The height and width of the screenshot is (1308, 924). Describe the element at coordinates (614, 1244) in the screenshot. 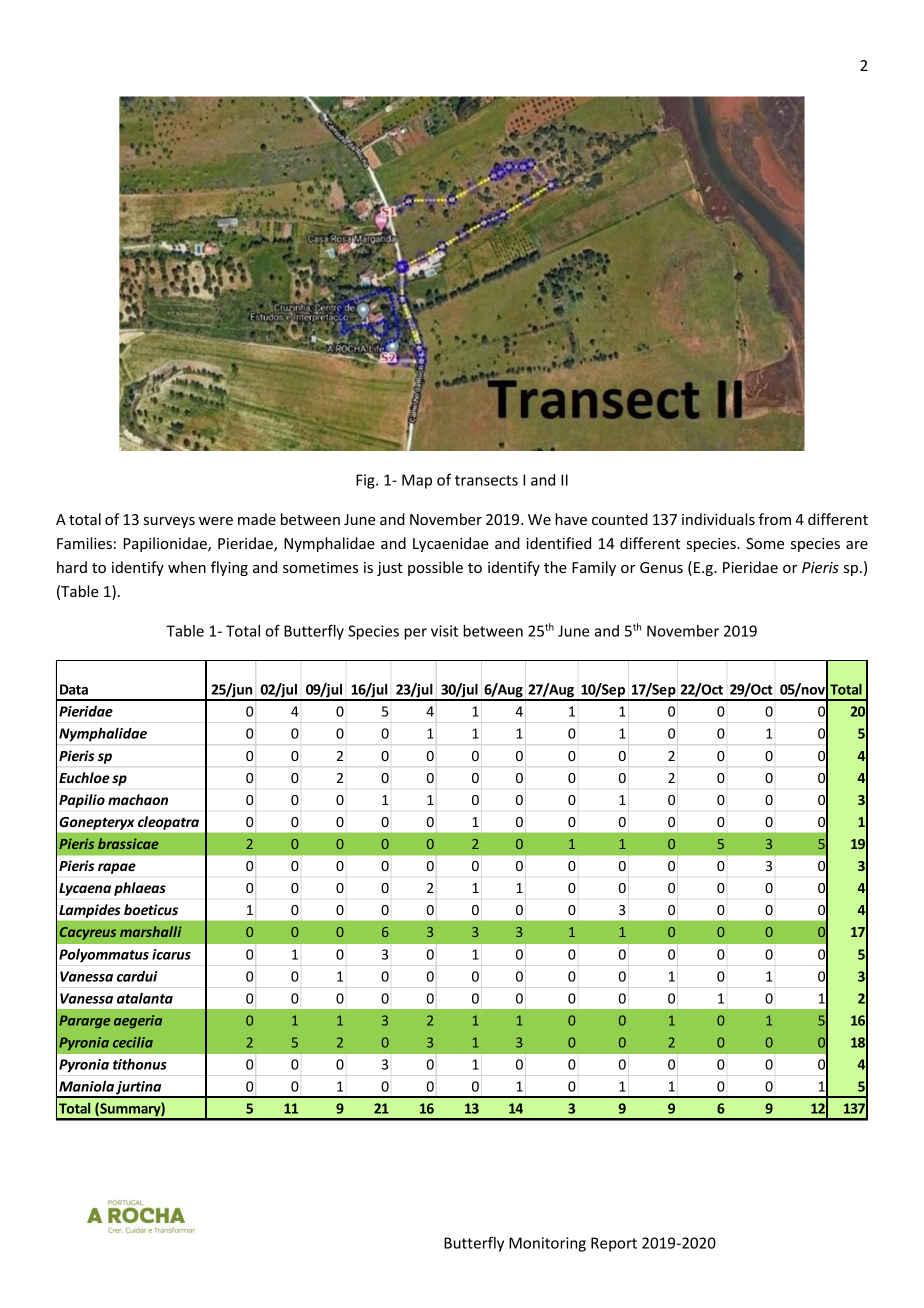

I see `Report` at that location.
